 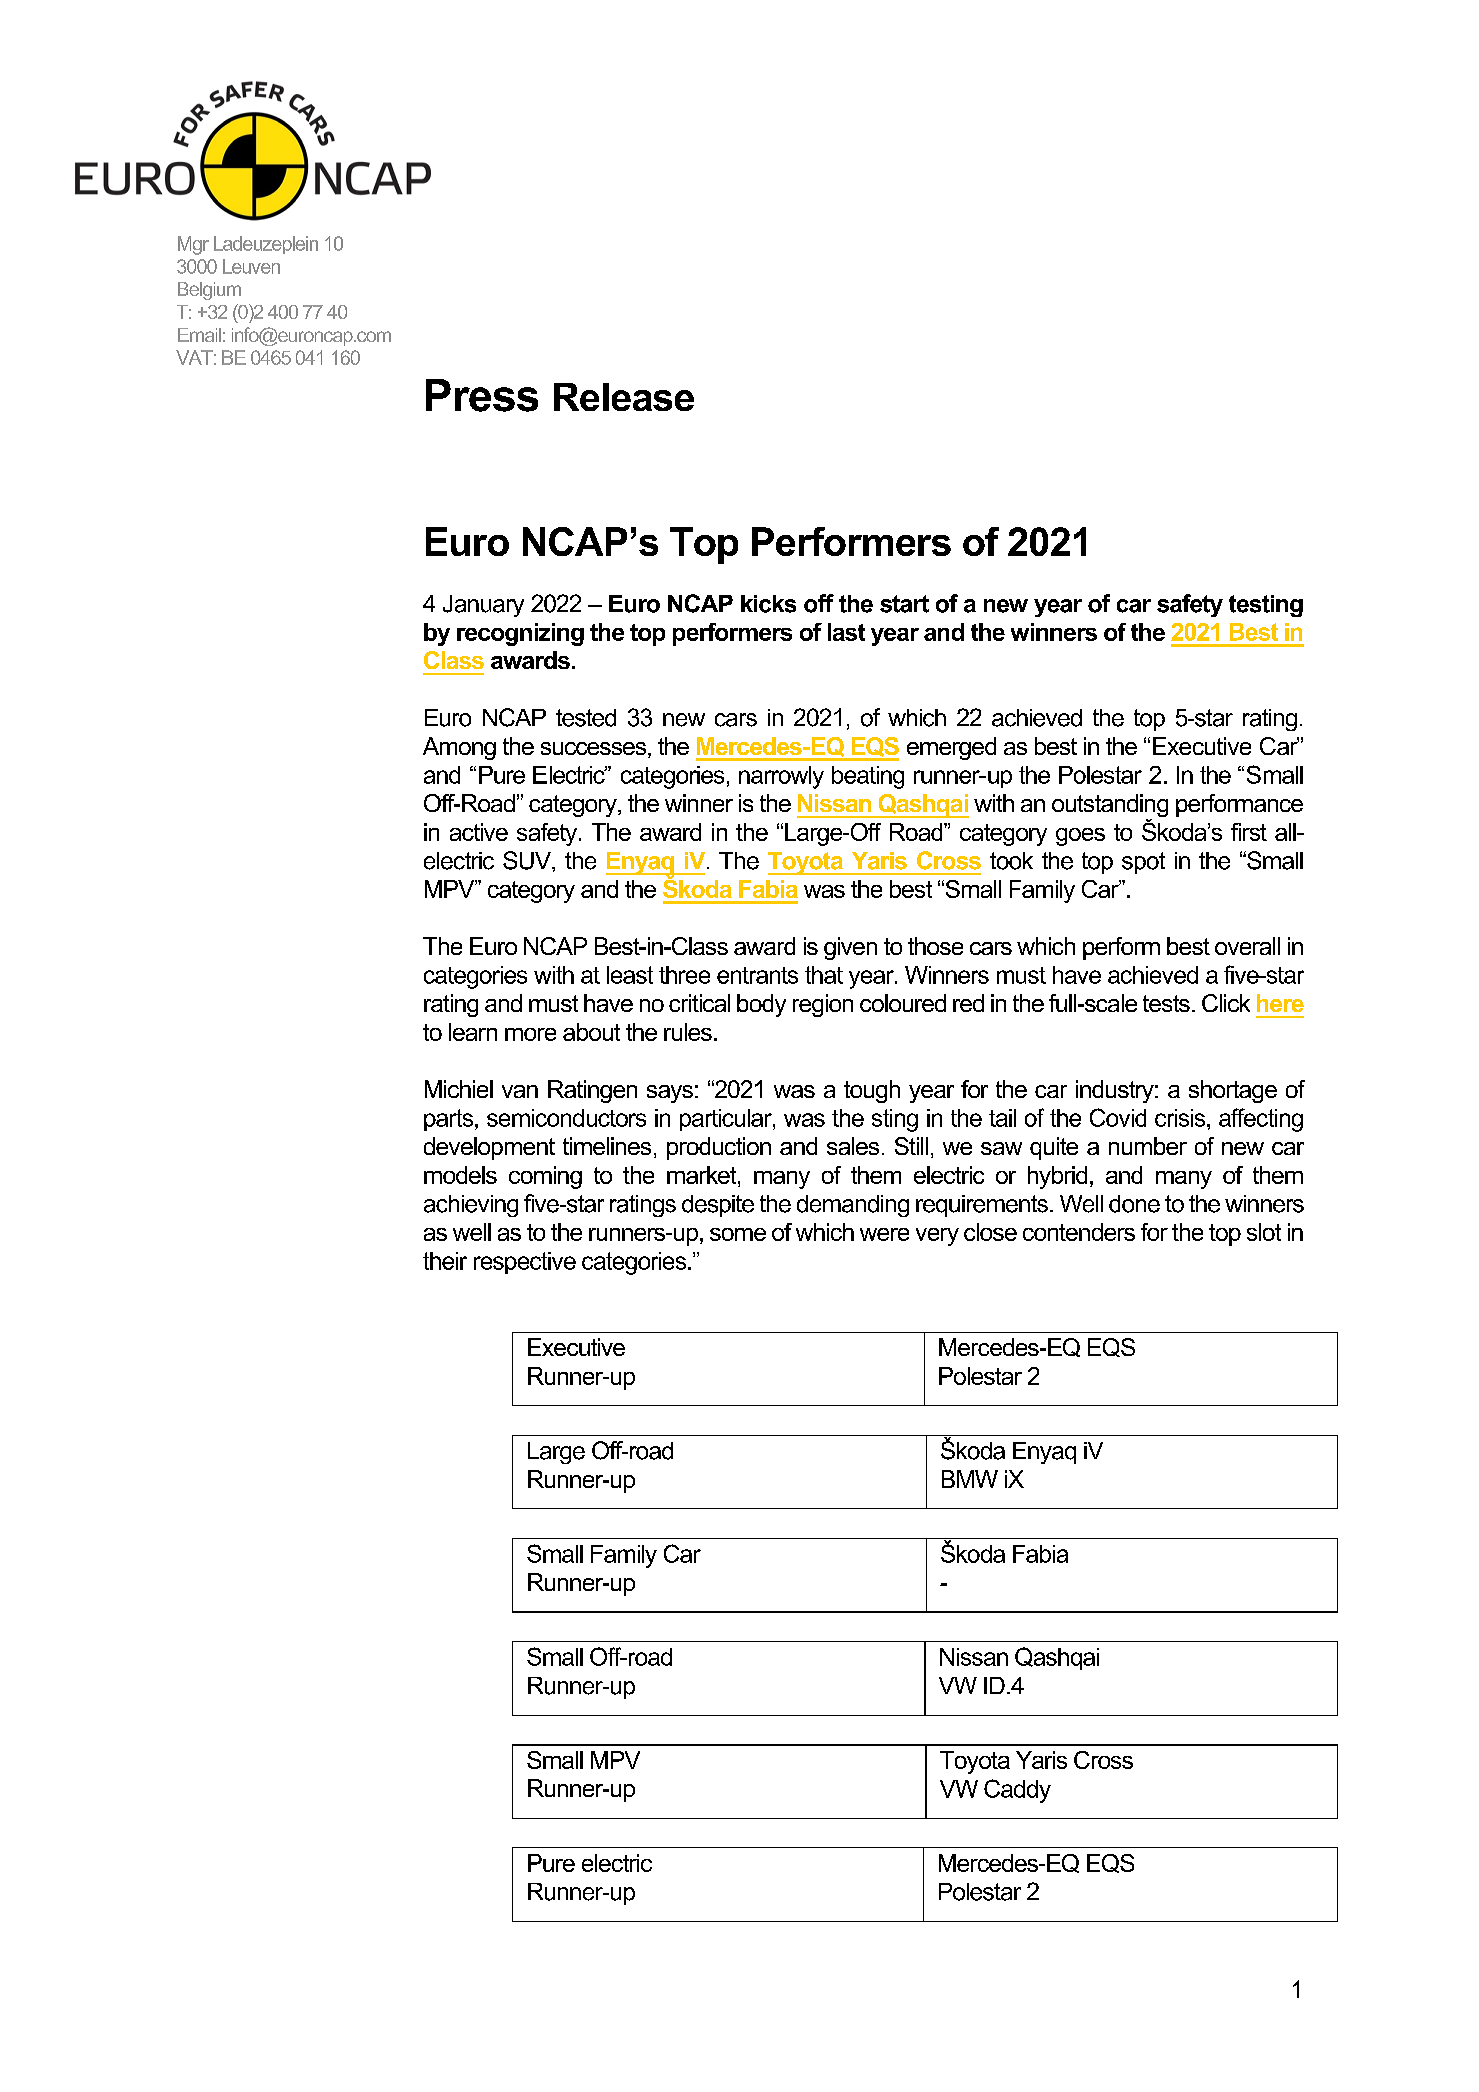 What do you see at coordinates (1110, 807) in the page?
I see `outstanding` at bounding box center [1110, 807].
